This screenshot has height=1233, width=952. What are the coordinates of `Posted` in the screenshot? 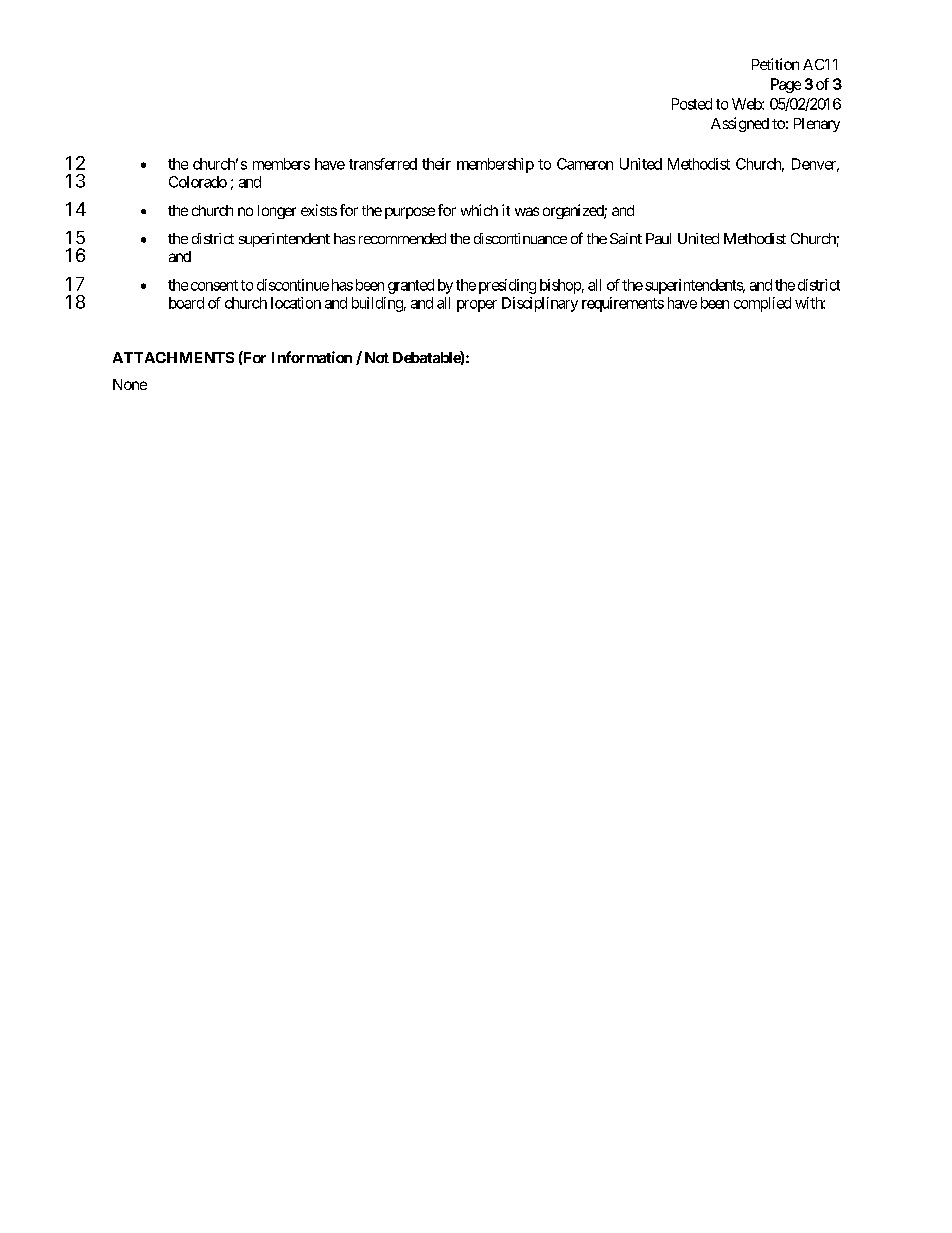 It's located at (692, 104).
